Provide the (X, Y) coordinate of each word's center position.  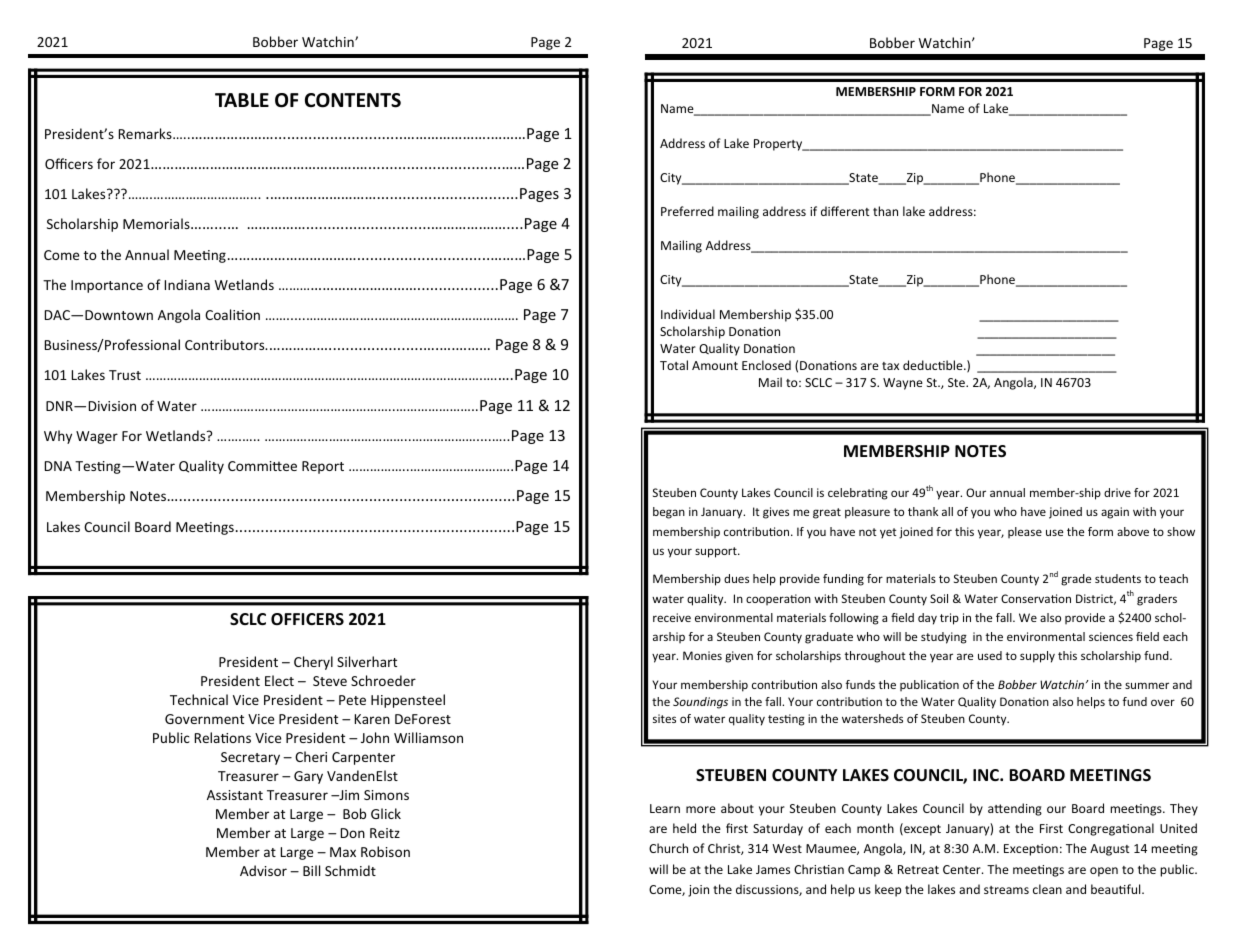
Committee (262, 466)
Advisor (263, 870)
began (669, 513)
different (845, 211)
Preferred (687, 211)
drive (1117, 492)
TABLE (242, 100)
